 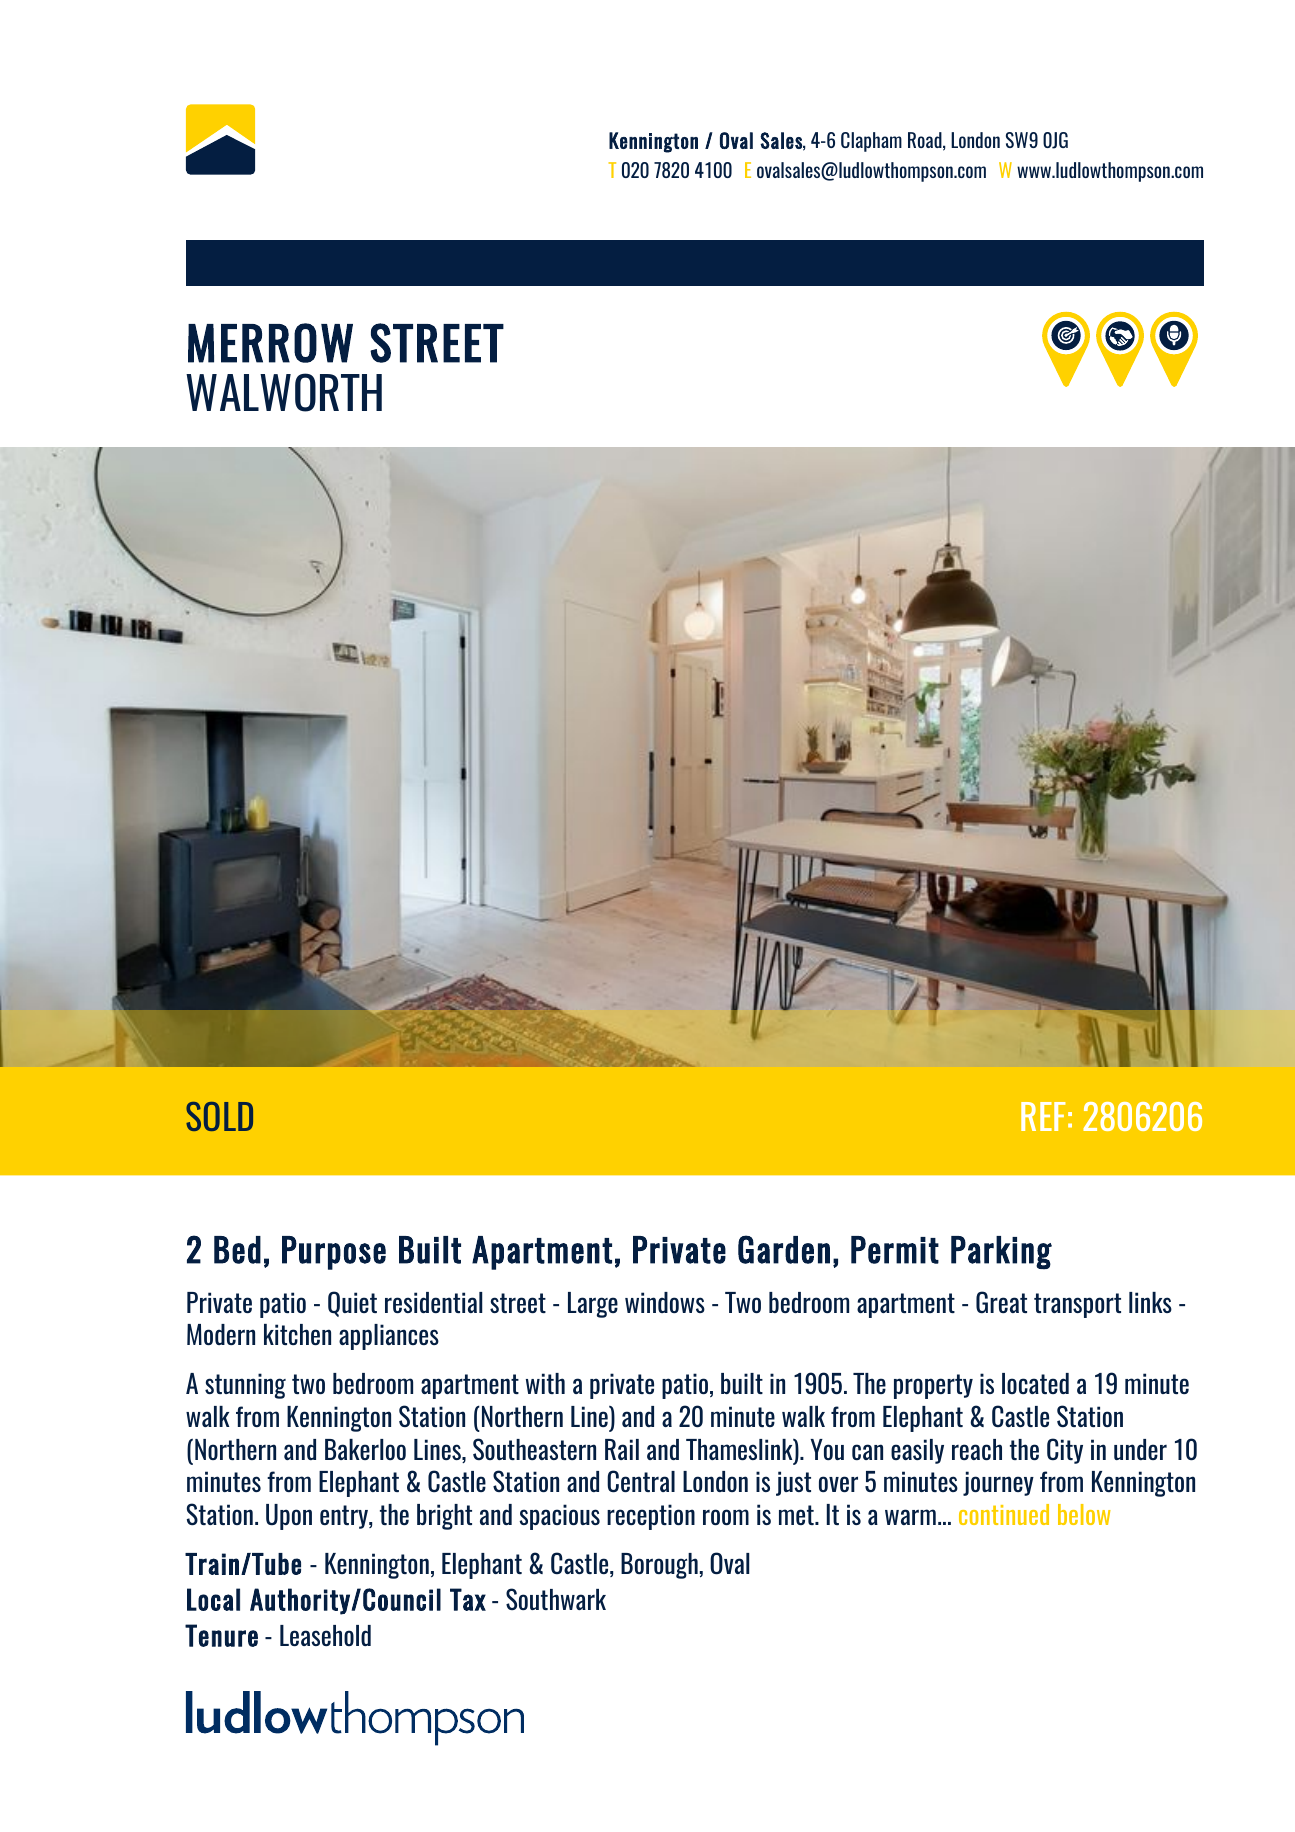 What do you see at coordinates (219, 1116) in the screenshot?
I see `SOLD` at bounding box center [219, 1116].
